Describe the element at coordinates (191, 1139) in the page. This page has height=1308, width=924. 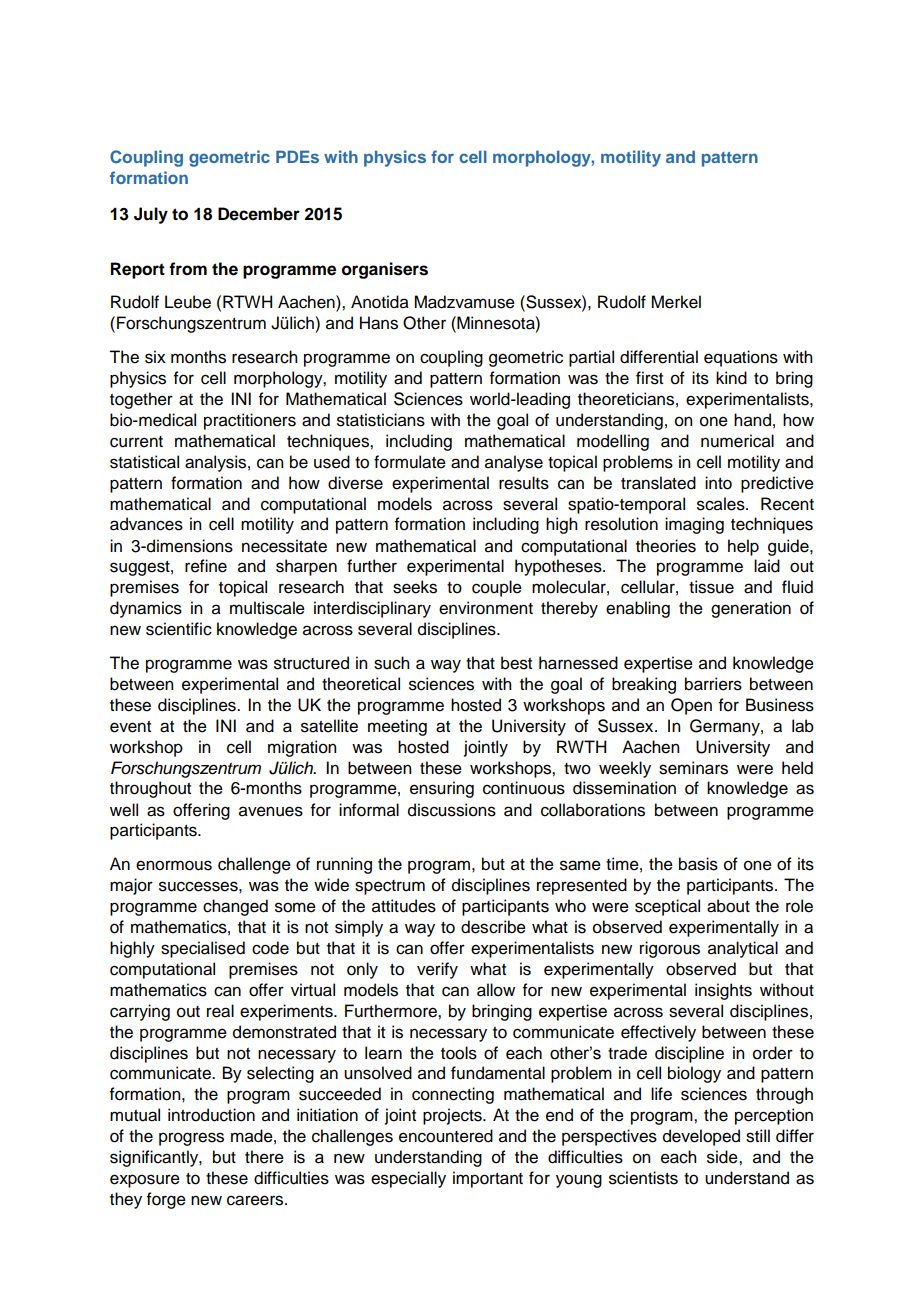
I see `progress` at that location.
